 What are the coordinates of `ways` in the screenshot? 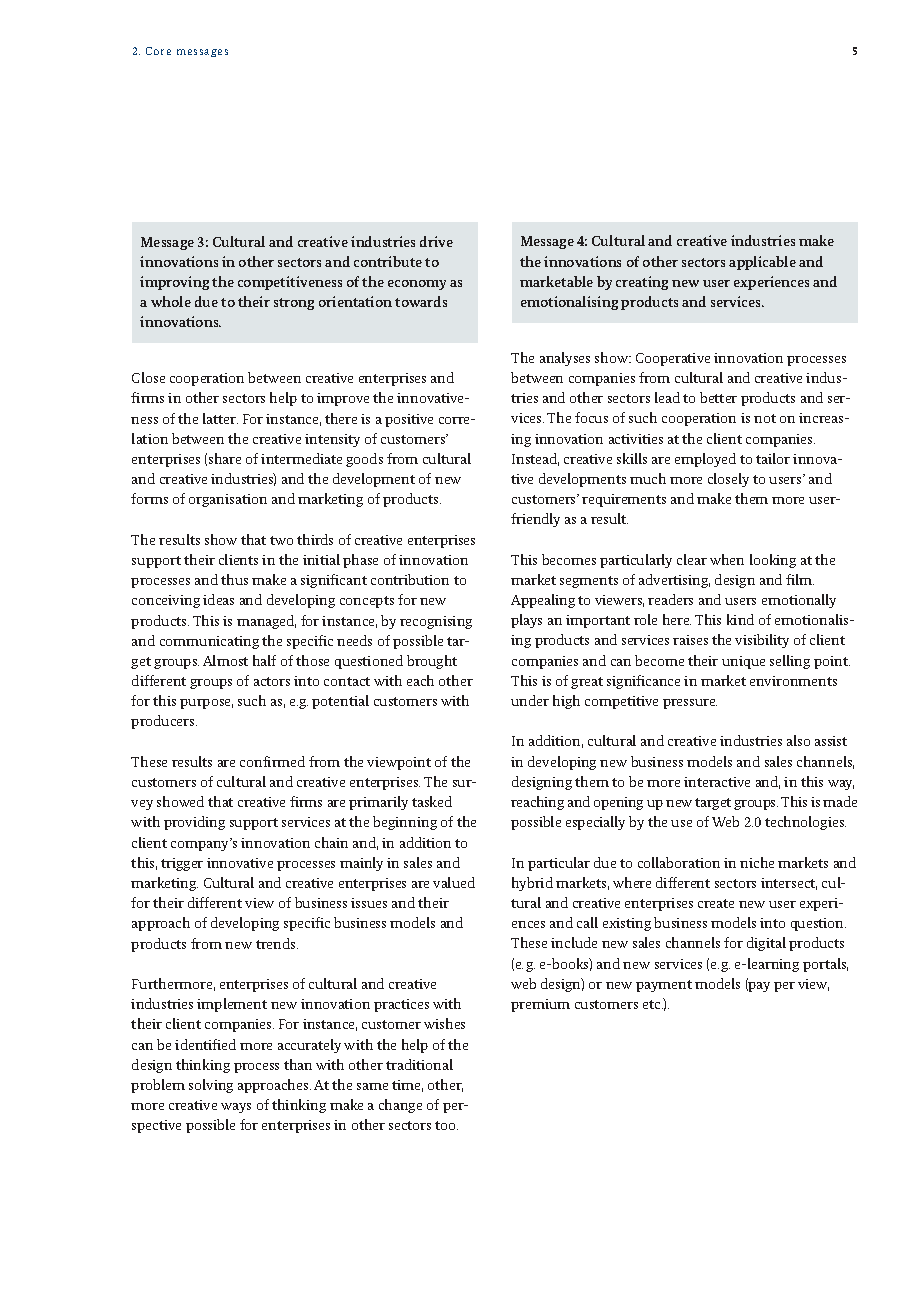 It's located at (236, 1108).
